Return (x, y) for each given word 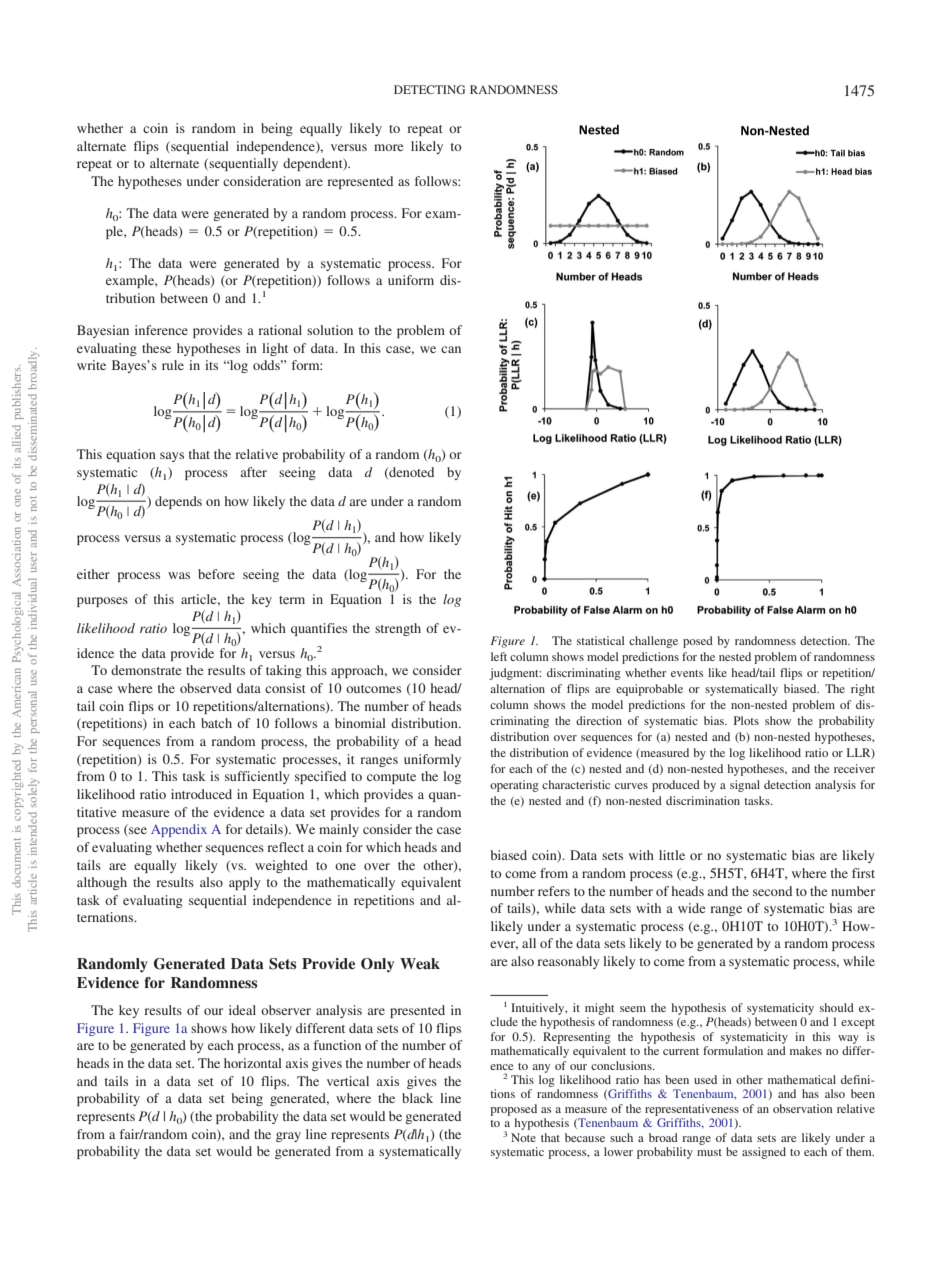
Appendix (179, 830)
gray (288, 1137)
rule (173, 365)
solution (330, 330)
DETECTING (429, 89)
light (275, 349)
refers (554, 891)
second (772, 891)
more (388, 147)
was (179, 575)
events (687, 673)
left (499, 656)
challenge (653, 642)
